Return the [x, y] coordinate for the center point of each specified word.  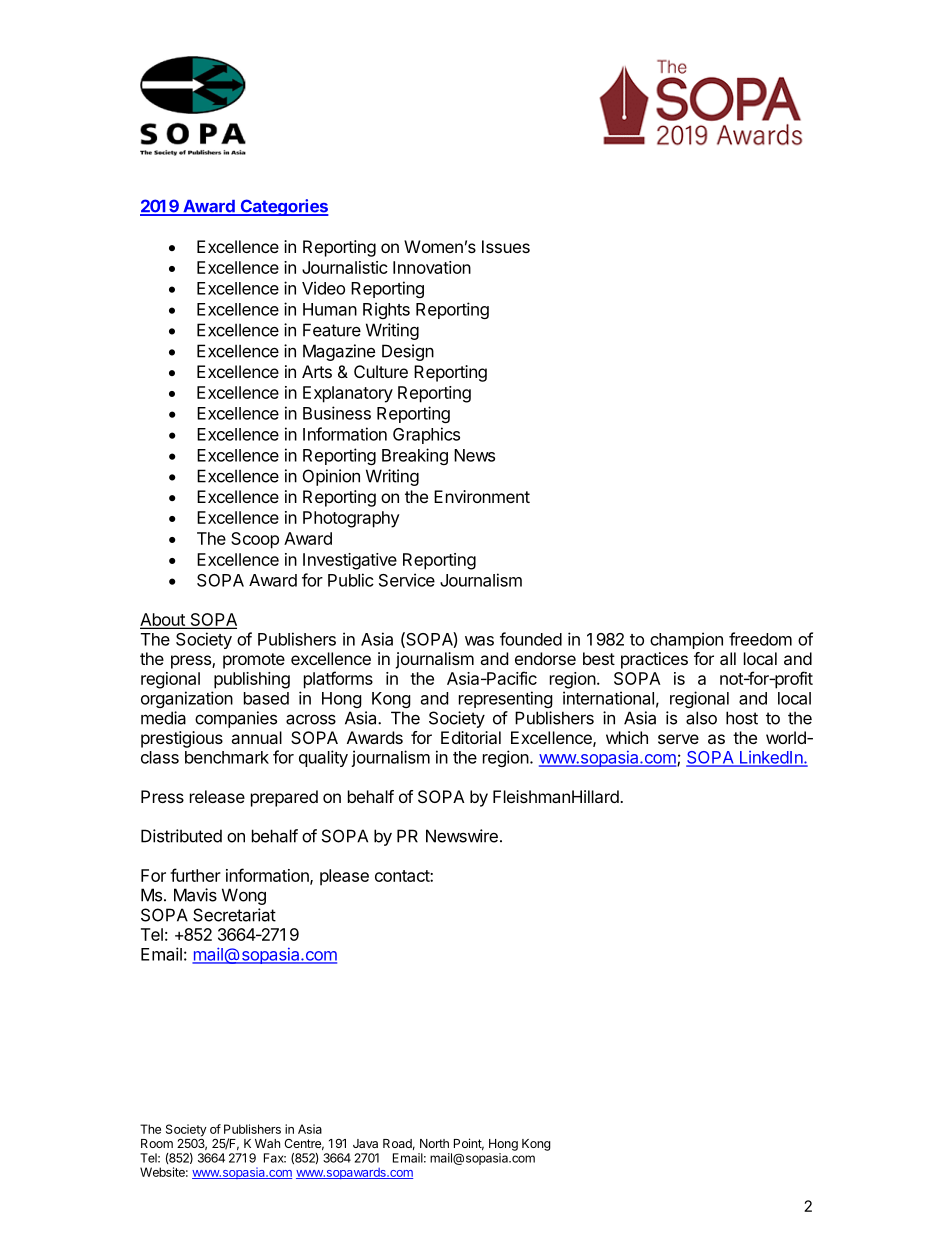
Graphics [426, 435]
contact [403, 876]
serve [678, 739]
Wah [267, 1143]
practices [654, 660]
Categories [283, 207]
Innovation [432, 267]
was [479, 641]
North [434, 1143]
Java [365, 1143]
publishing [252, 680]
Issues [506, 246]
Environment [482, 496]
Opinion [331, 477]
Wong [244, 896]
